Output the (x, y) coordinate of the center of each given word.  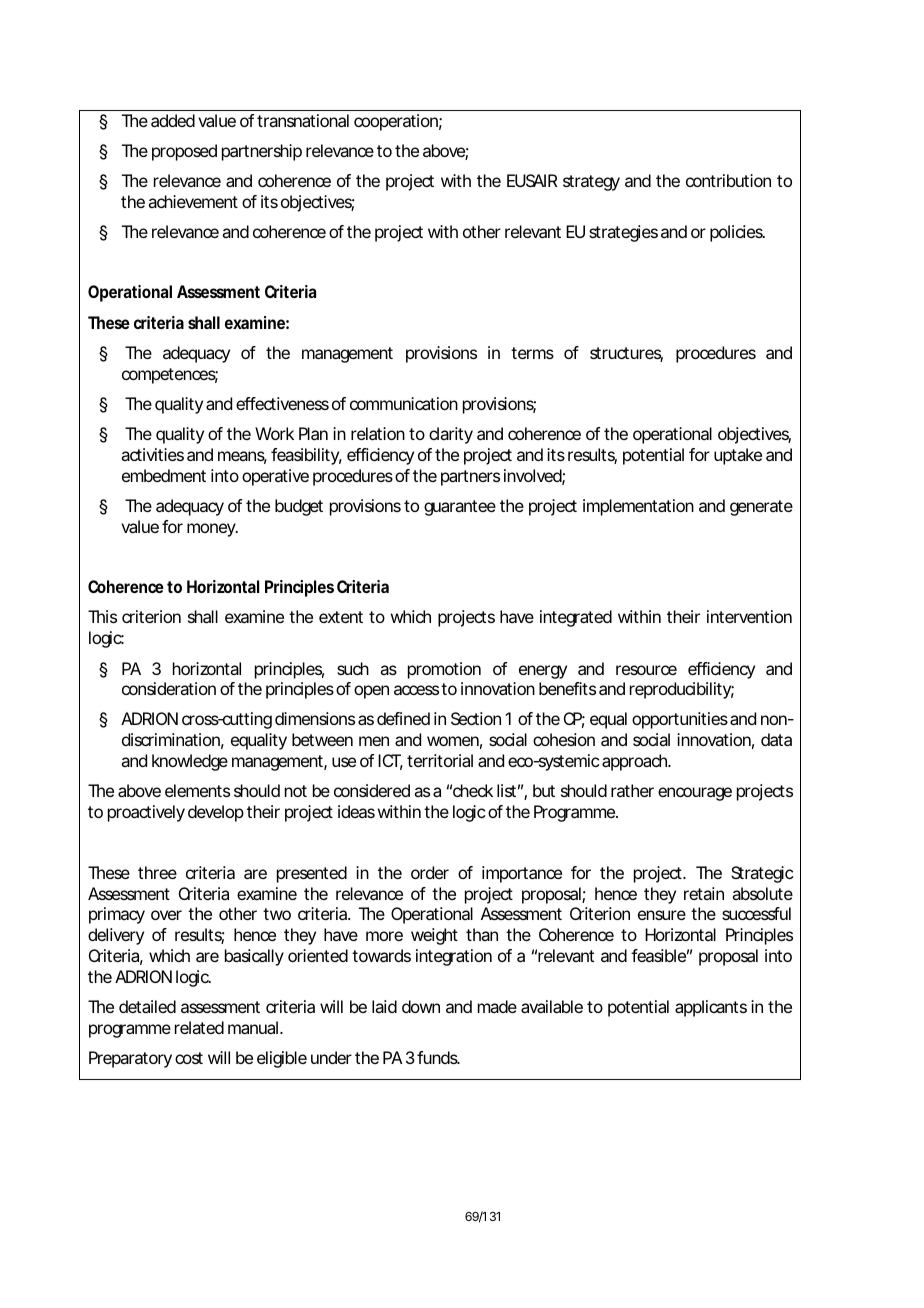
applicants (711, 1008)
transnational (303, 120)
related (199, 1027)
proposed (184, 152)
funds (438, 1057)
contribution (728, 180)
